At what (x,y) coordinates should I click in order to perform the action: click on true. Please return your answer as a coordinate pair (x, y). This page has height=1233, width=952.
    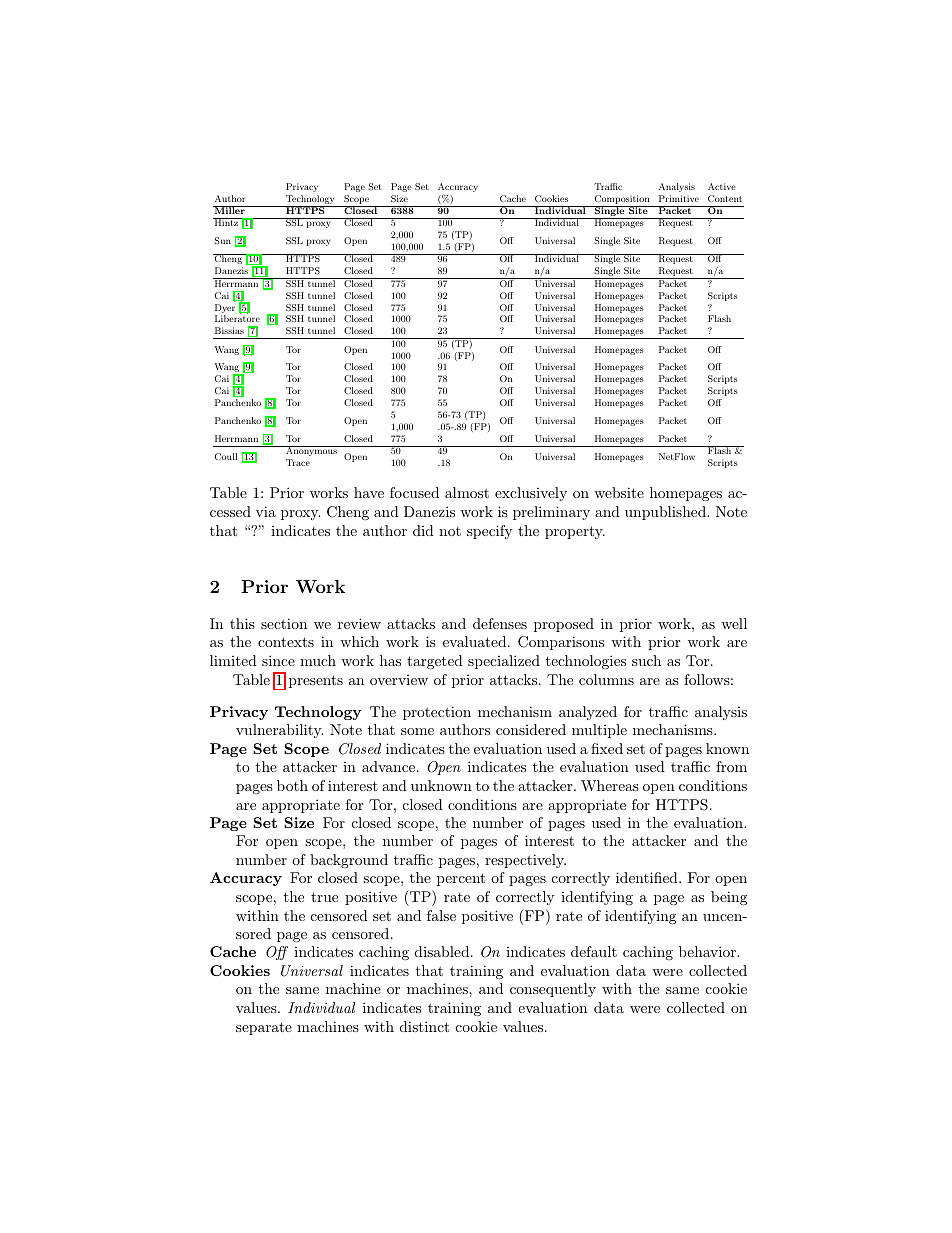
    Looking at the image, I should click on (324, 897).
